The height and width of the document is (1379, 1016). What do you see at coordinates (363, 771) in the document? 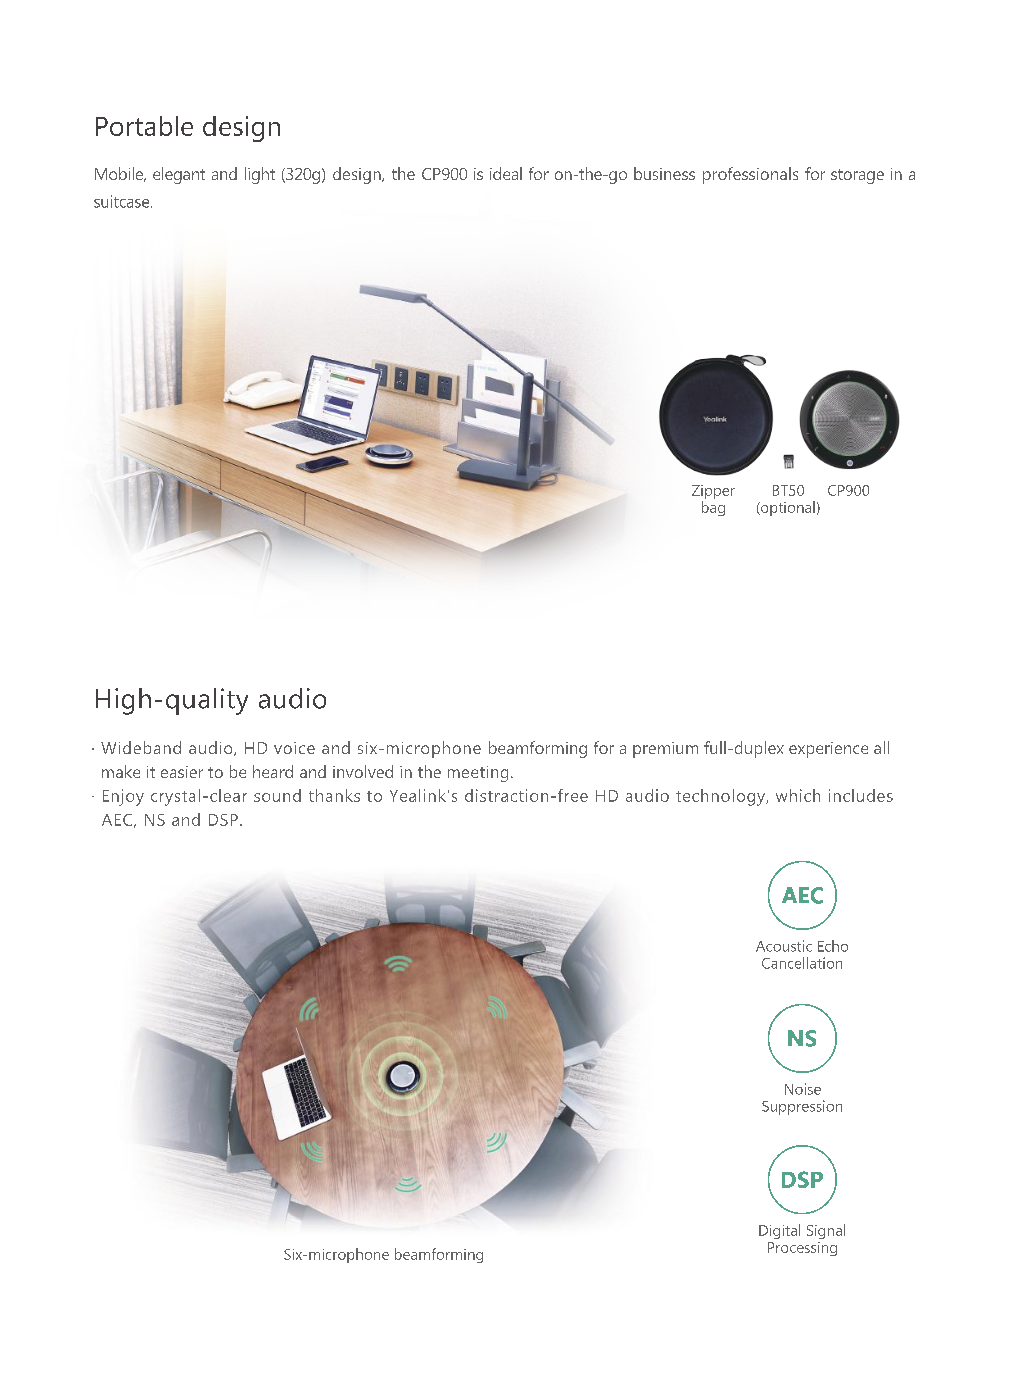
I see `involved` at bounding box center [363, 771].
